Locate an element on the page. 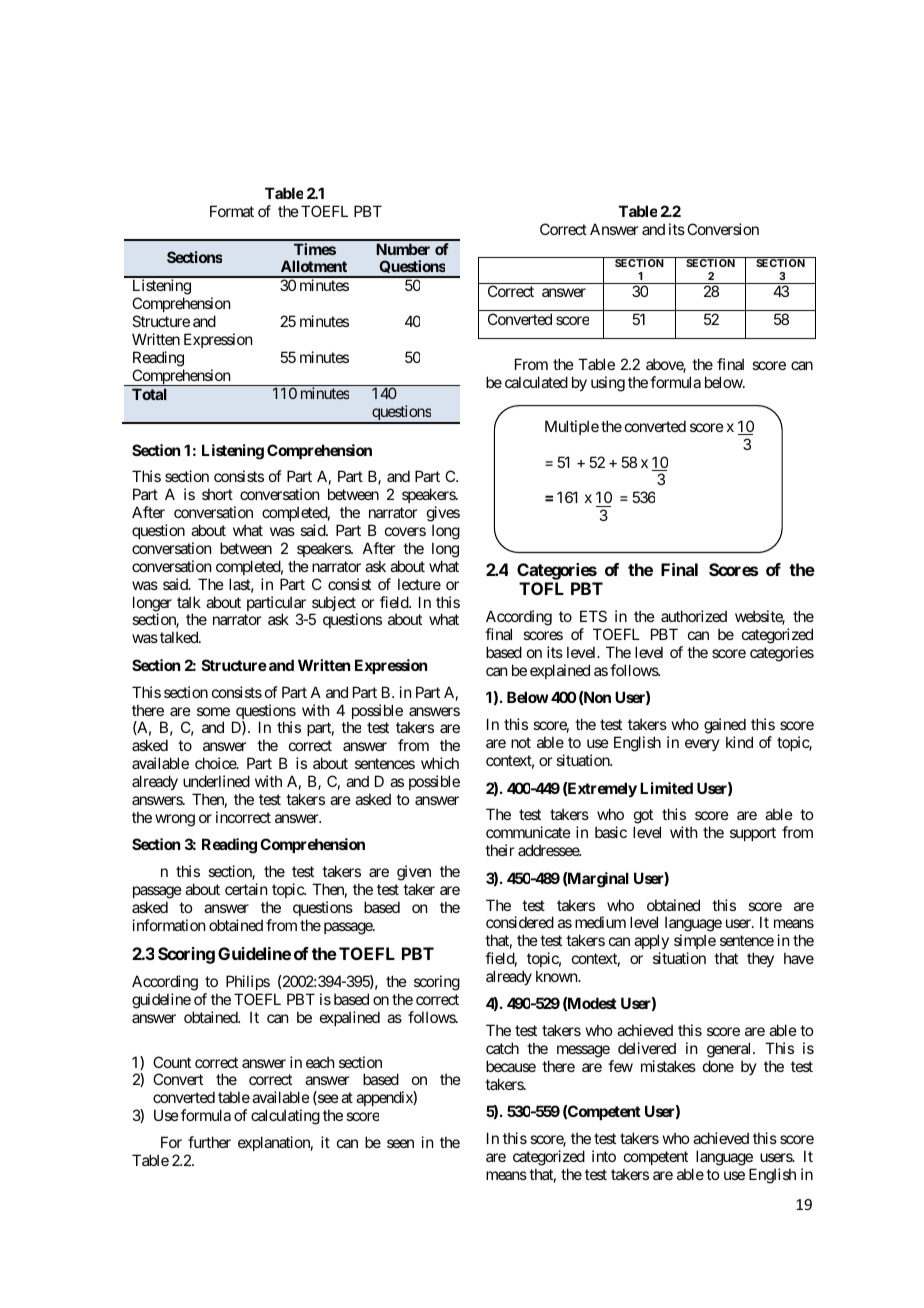 The image size is (924, 1308). calculated is located at coordinates (536, 382).
